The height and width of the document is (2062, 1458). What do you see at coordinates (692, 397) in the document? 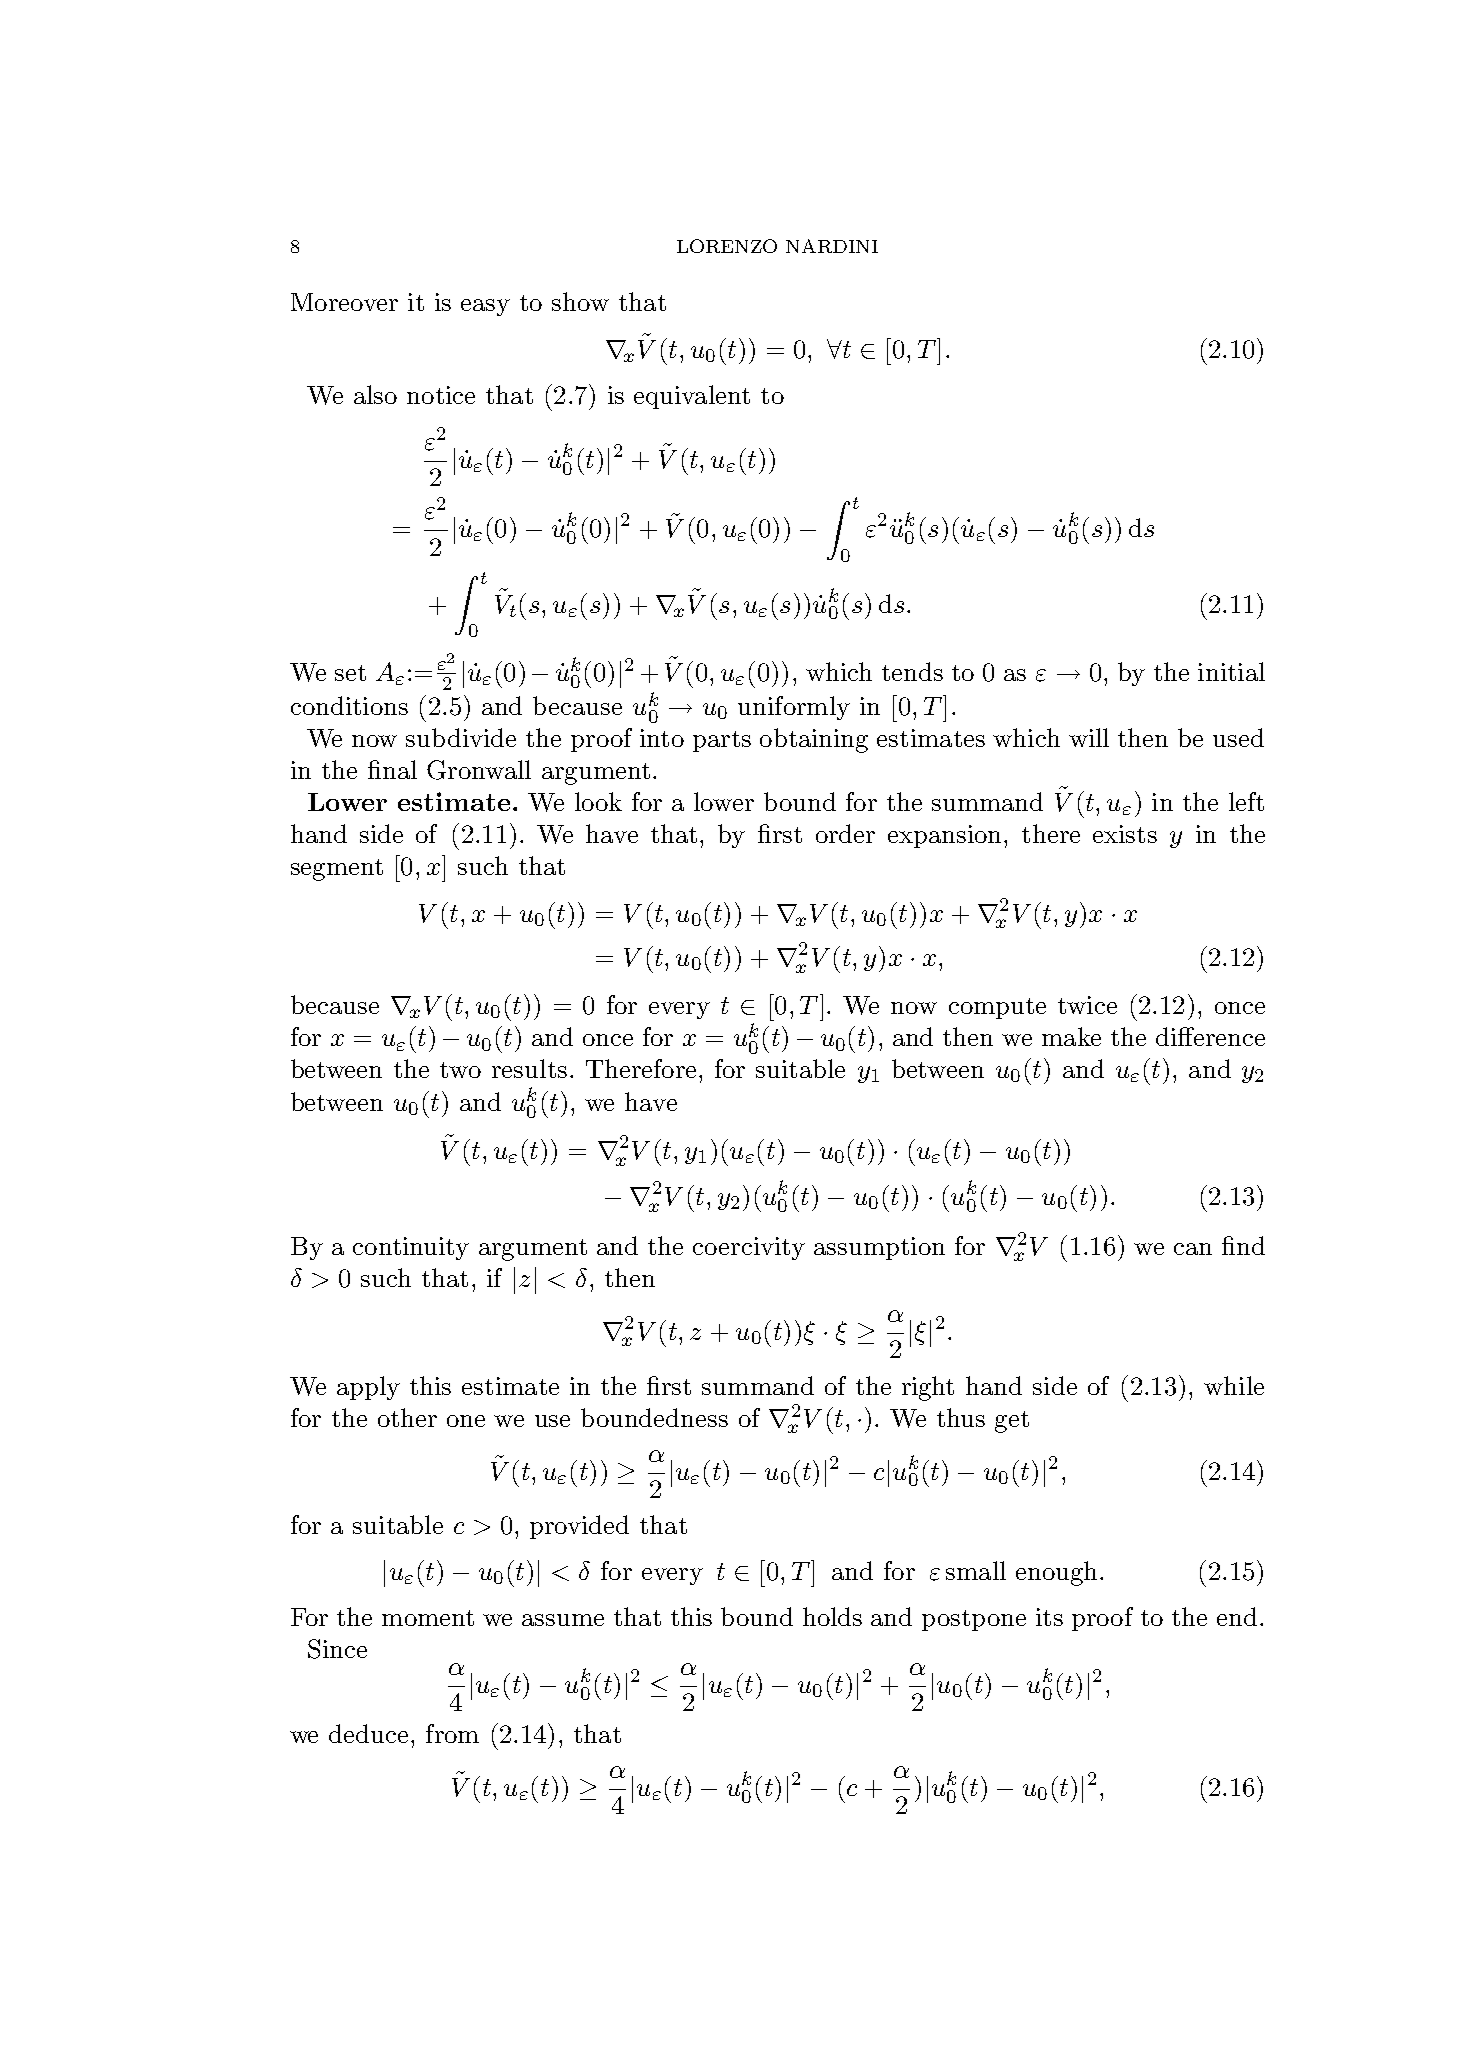
I see `equivalent` at bounding box center [692, 397].
